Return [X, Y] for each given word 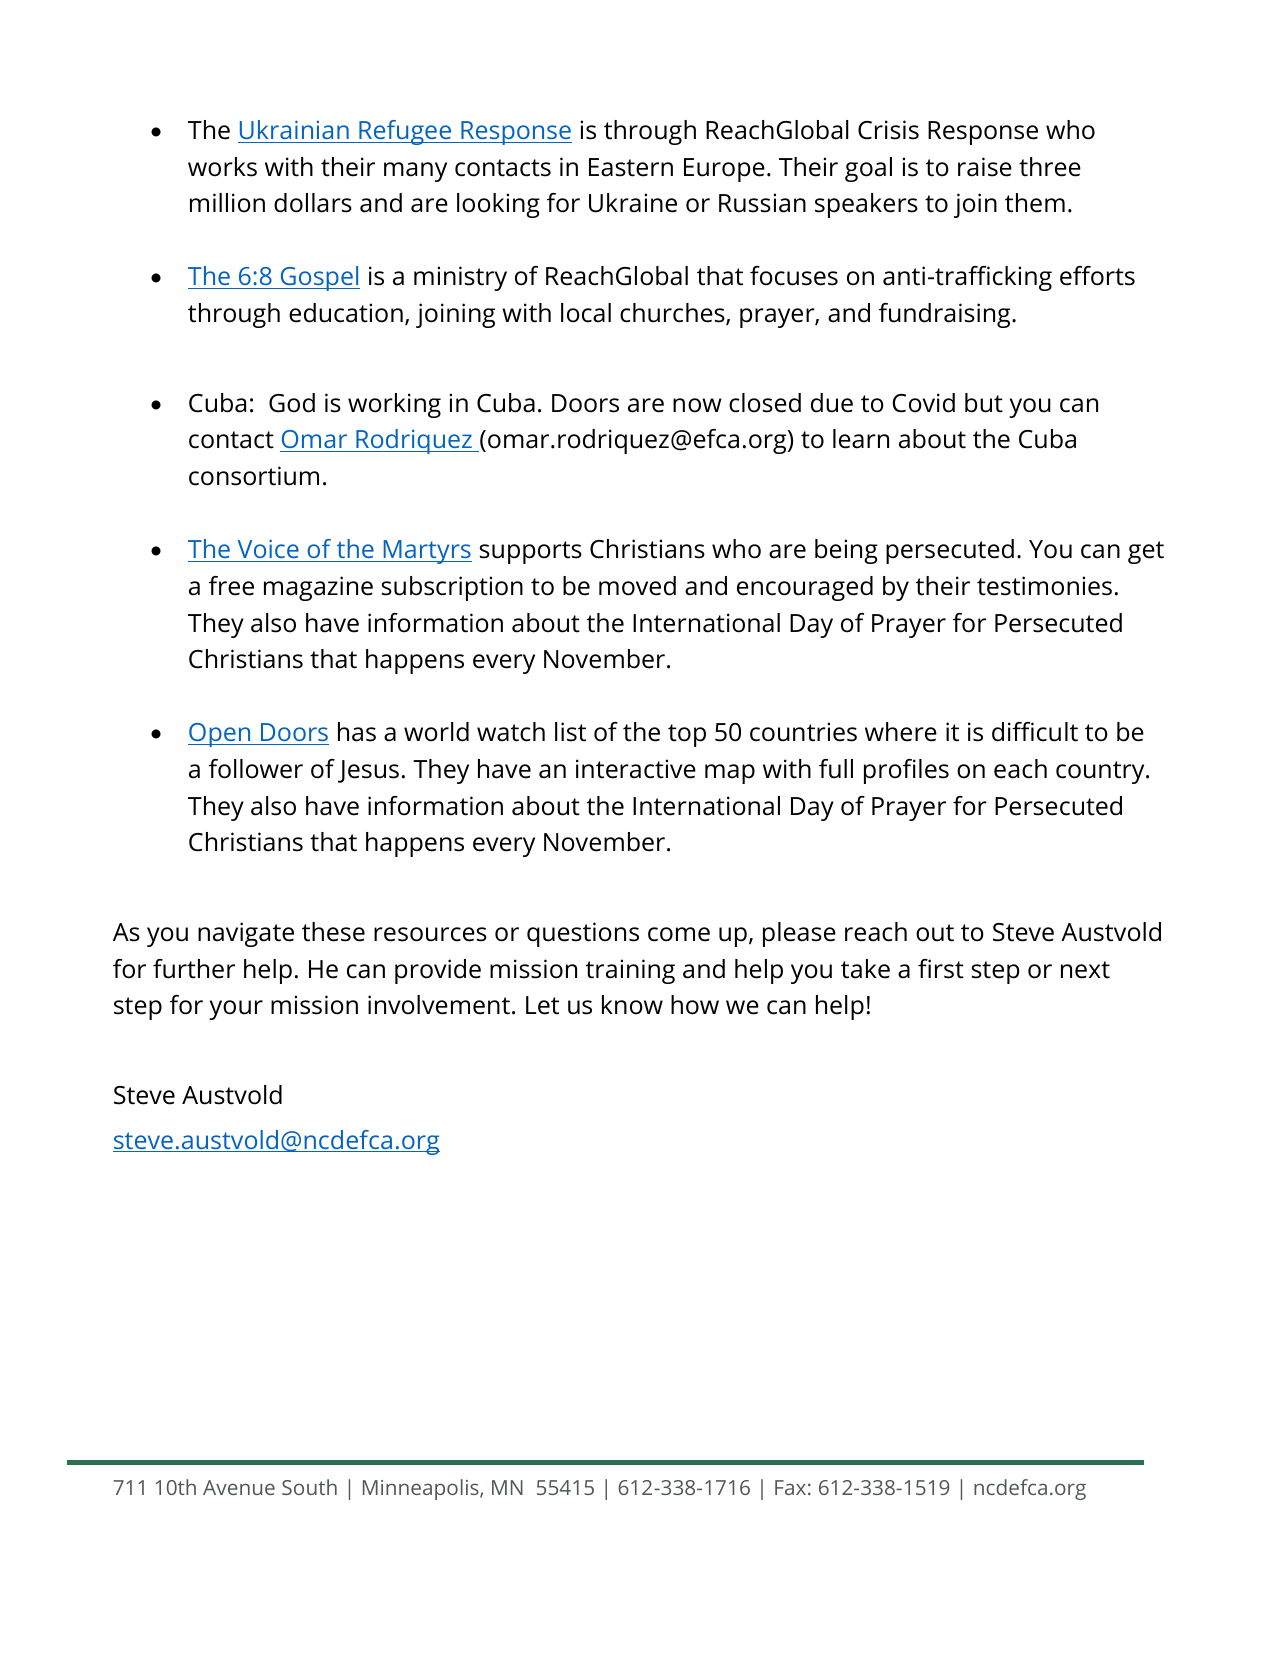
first [941, 969]
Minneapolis [422, 1489]
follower [256, 769]
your [236, 1010]
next [1085, 970]
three [1050, 167]
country [1101, 772]
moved [637, 586]
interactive [636, 769]
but [984, 403]
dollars [313, 203]
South [309, 1487]
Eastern [631, 167]
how [695, 1005]
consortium [254, 476]
